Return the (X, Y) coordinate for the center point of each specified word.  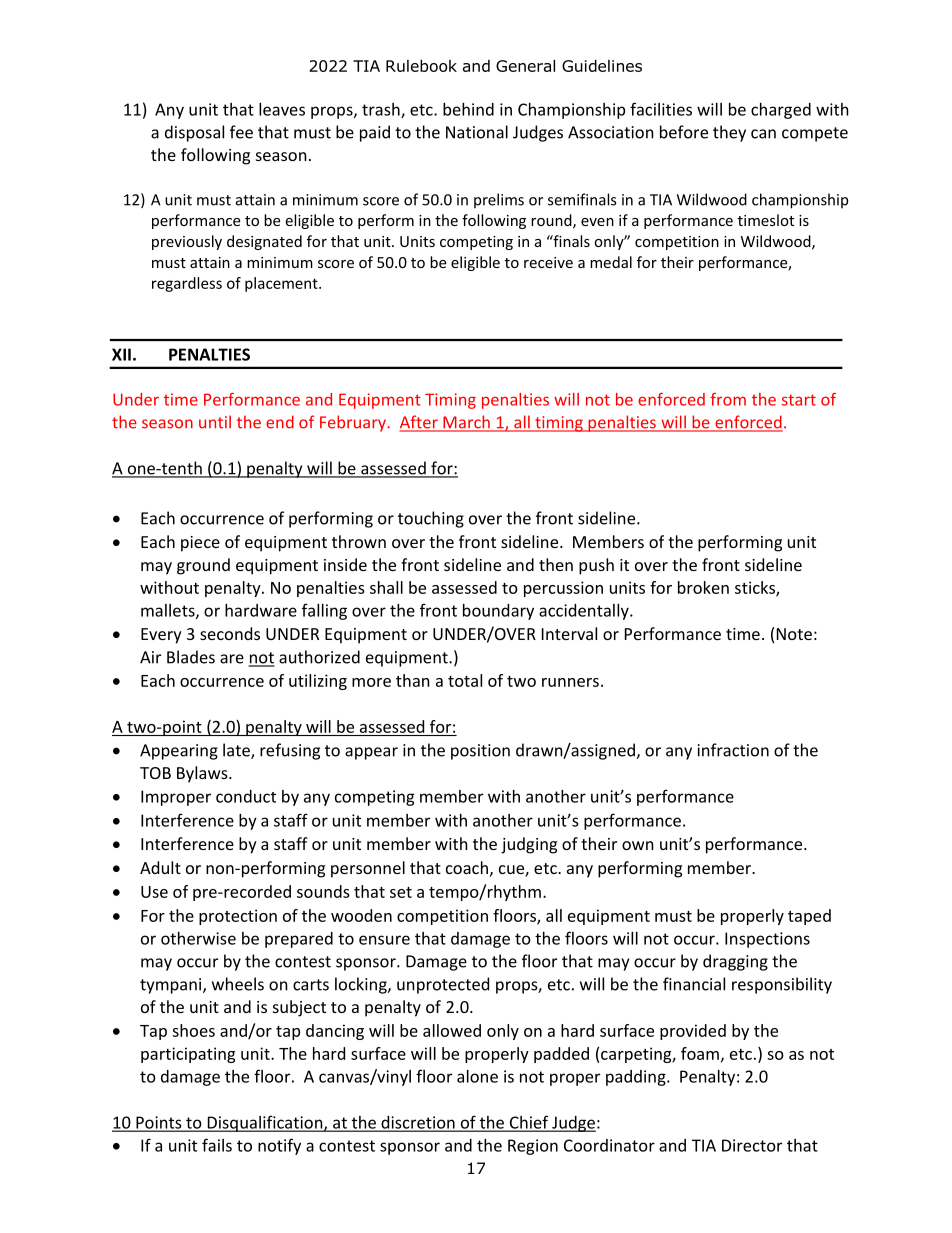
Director (752, 1145)
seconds (230, 633)
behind (468, 109)
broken (703, 587)
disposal (194, 133)
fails (217, 1145)
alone (477, 1076)
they (729, 133)
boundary (498, 612)
